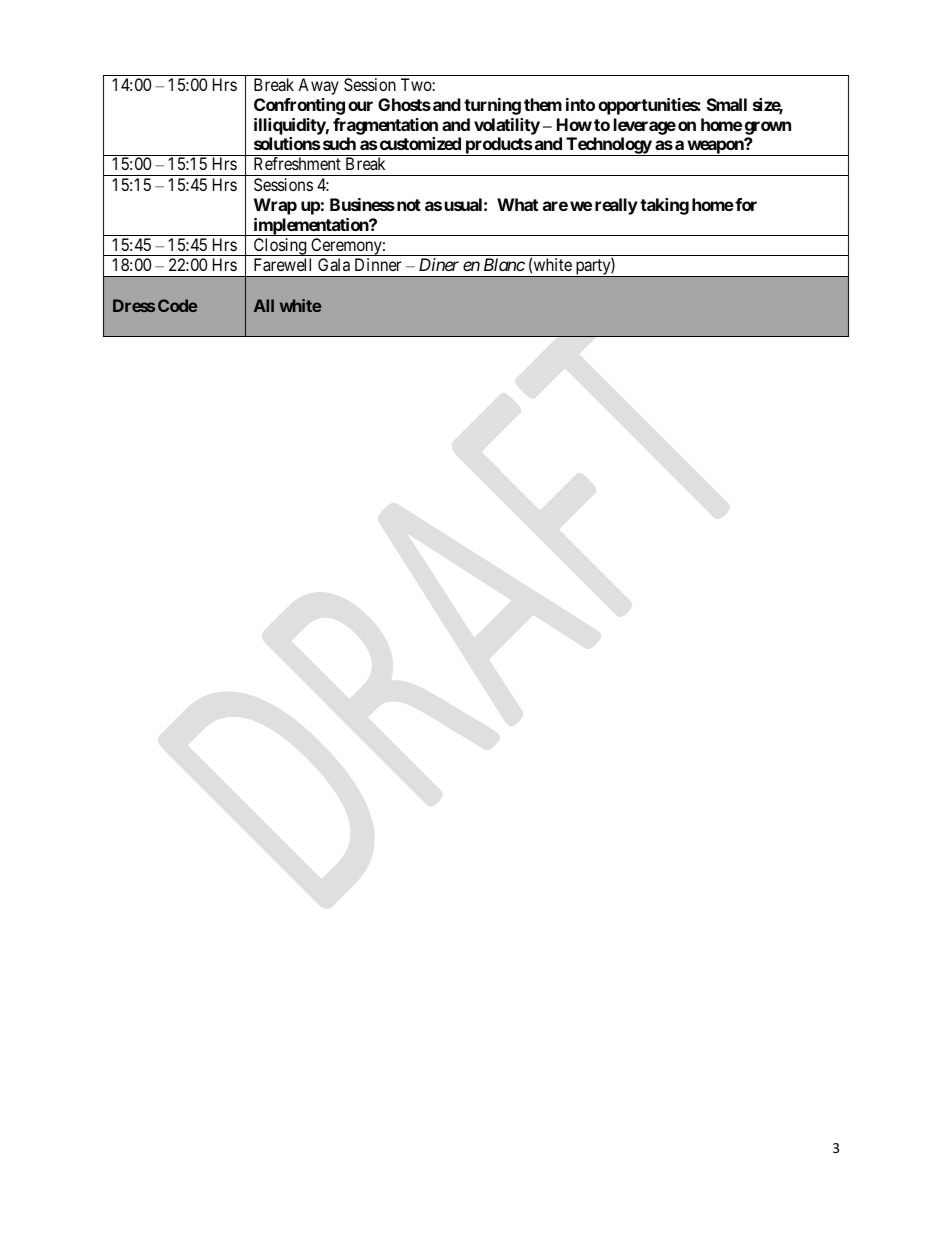 The height and width of the page is (1233, 952). Describe the element at coordinates (178, 305) in the page. I see `Code` at that location.
